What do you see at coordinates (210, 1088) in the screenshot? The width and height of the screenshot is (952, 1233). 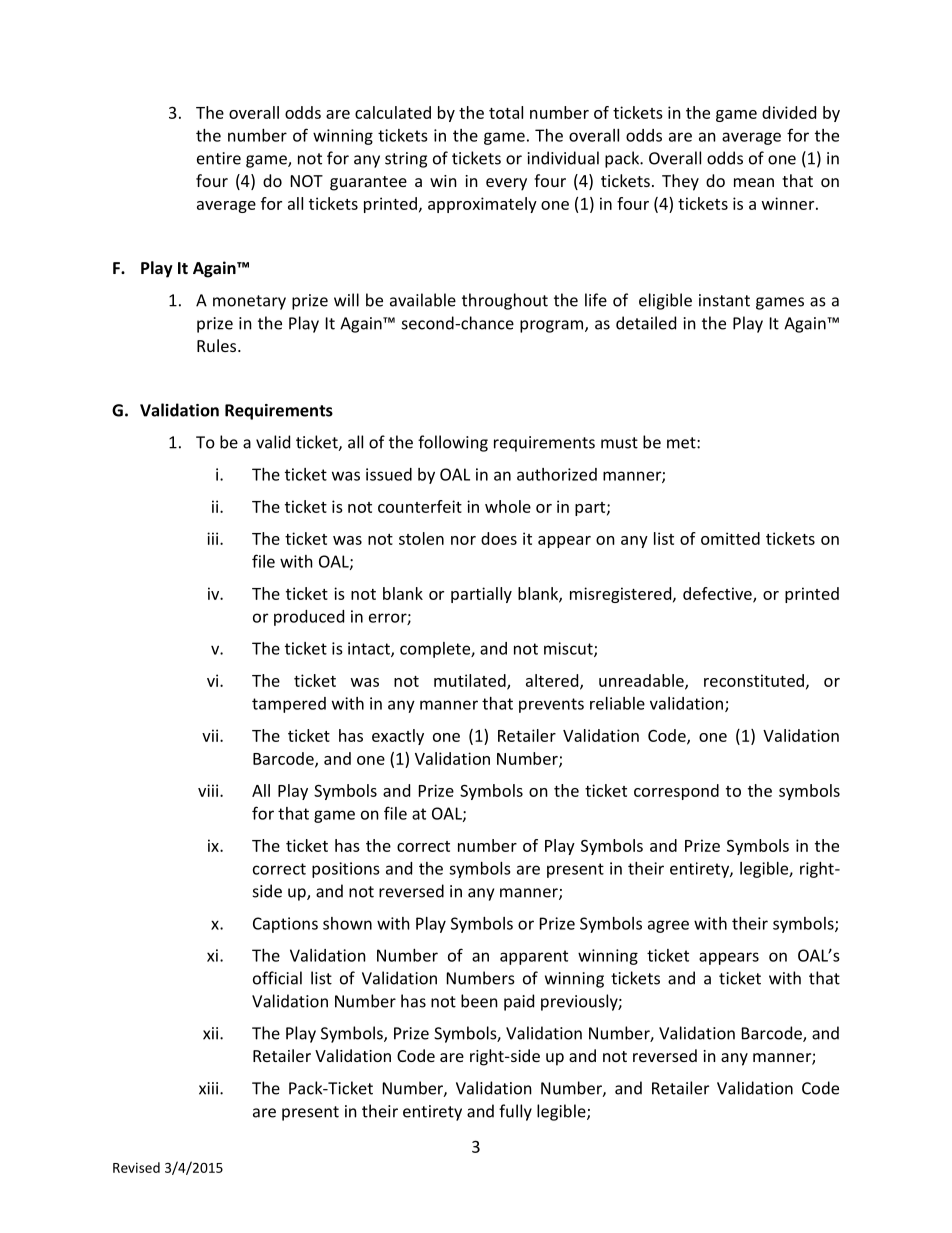 I see `xiii` at bounding box center [210, 1088].
